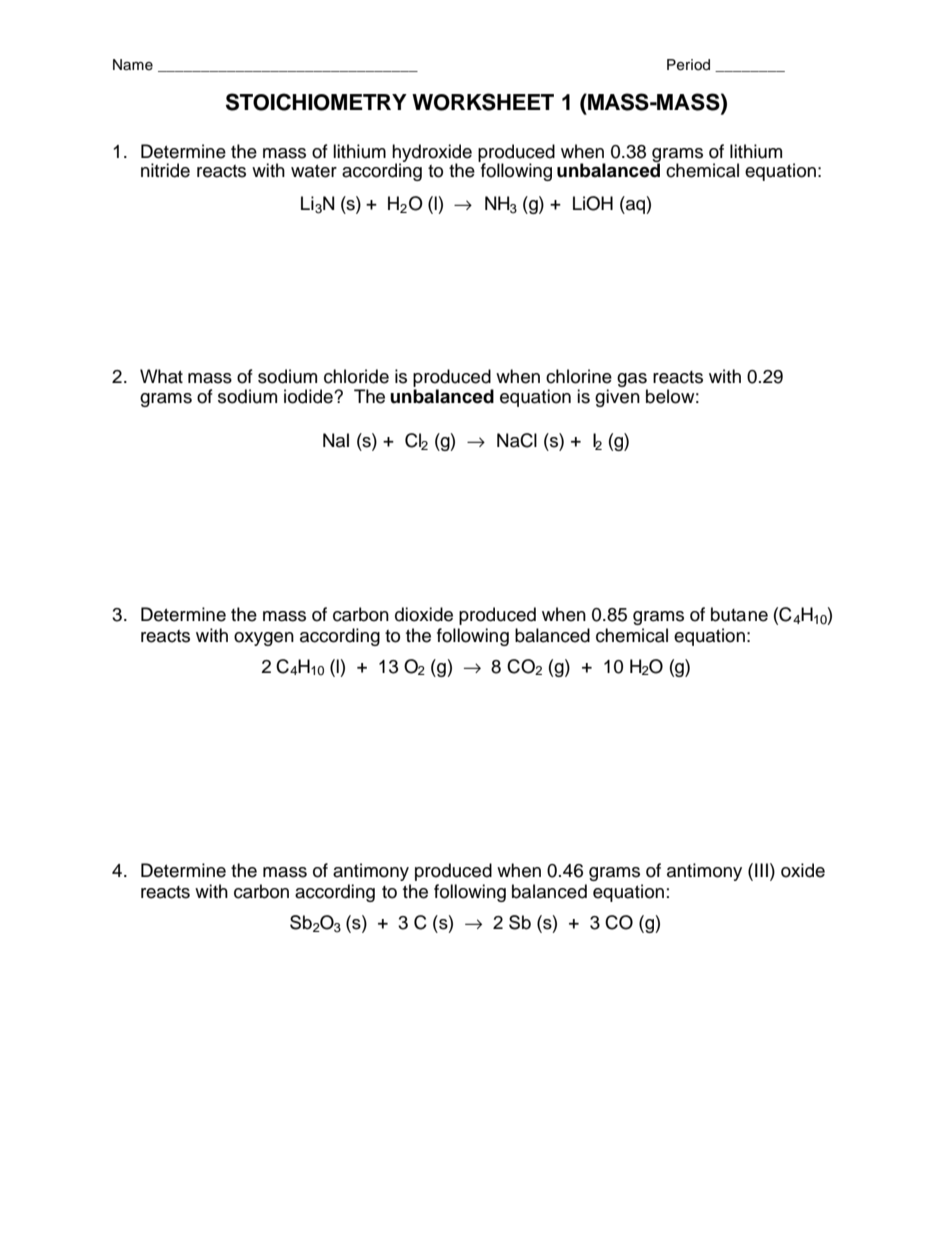  What do you see at coordinates (579, 376) in the image?
I see `chlorine` at bounding box center [579, 376].
